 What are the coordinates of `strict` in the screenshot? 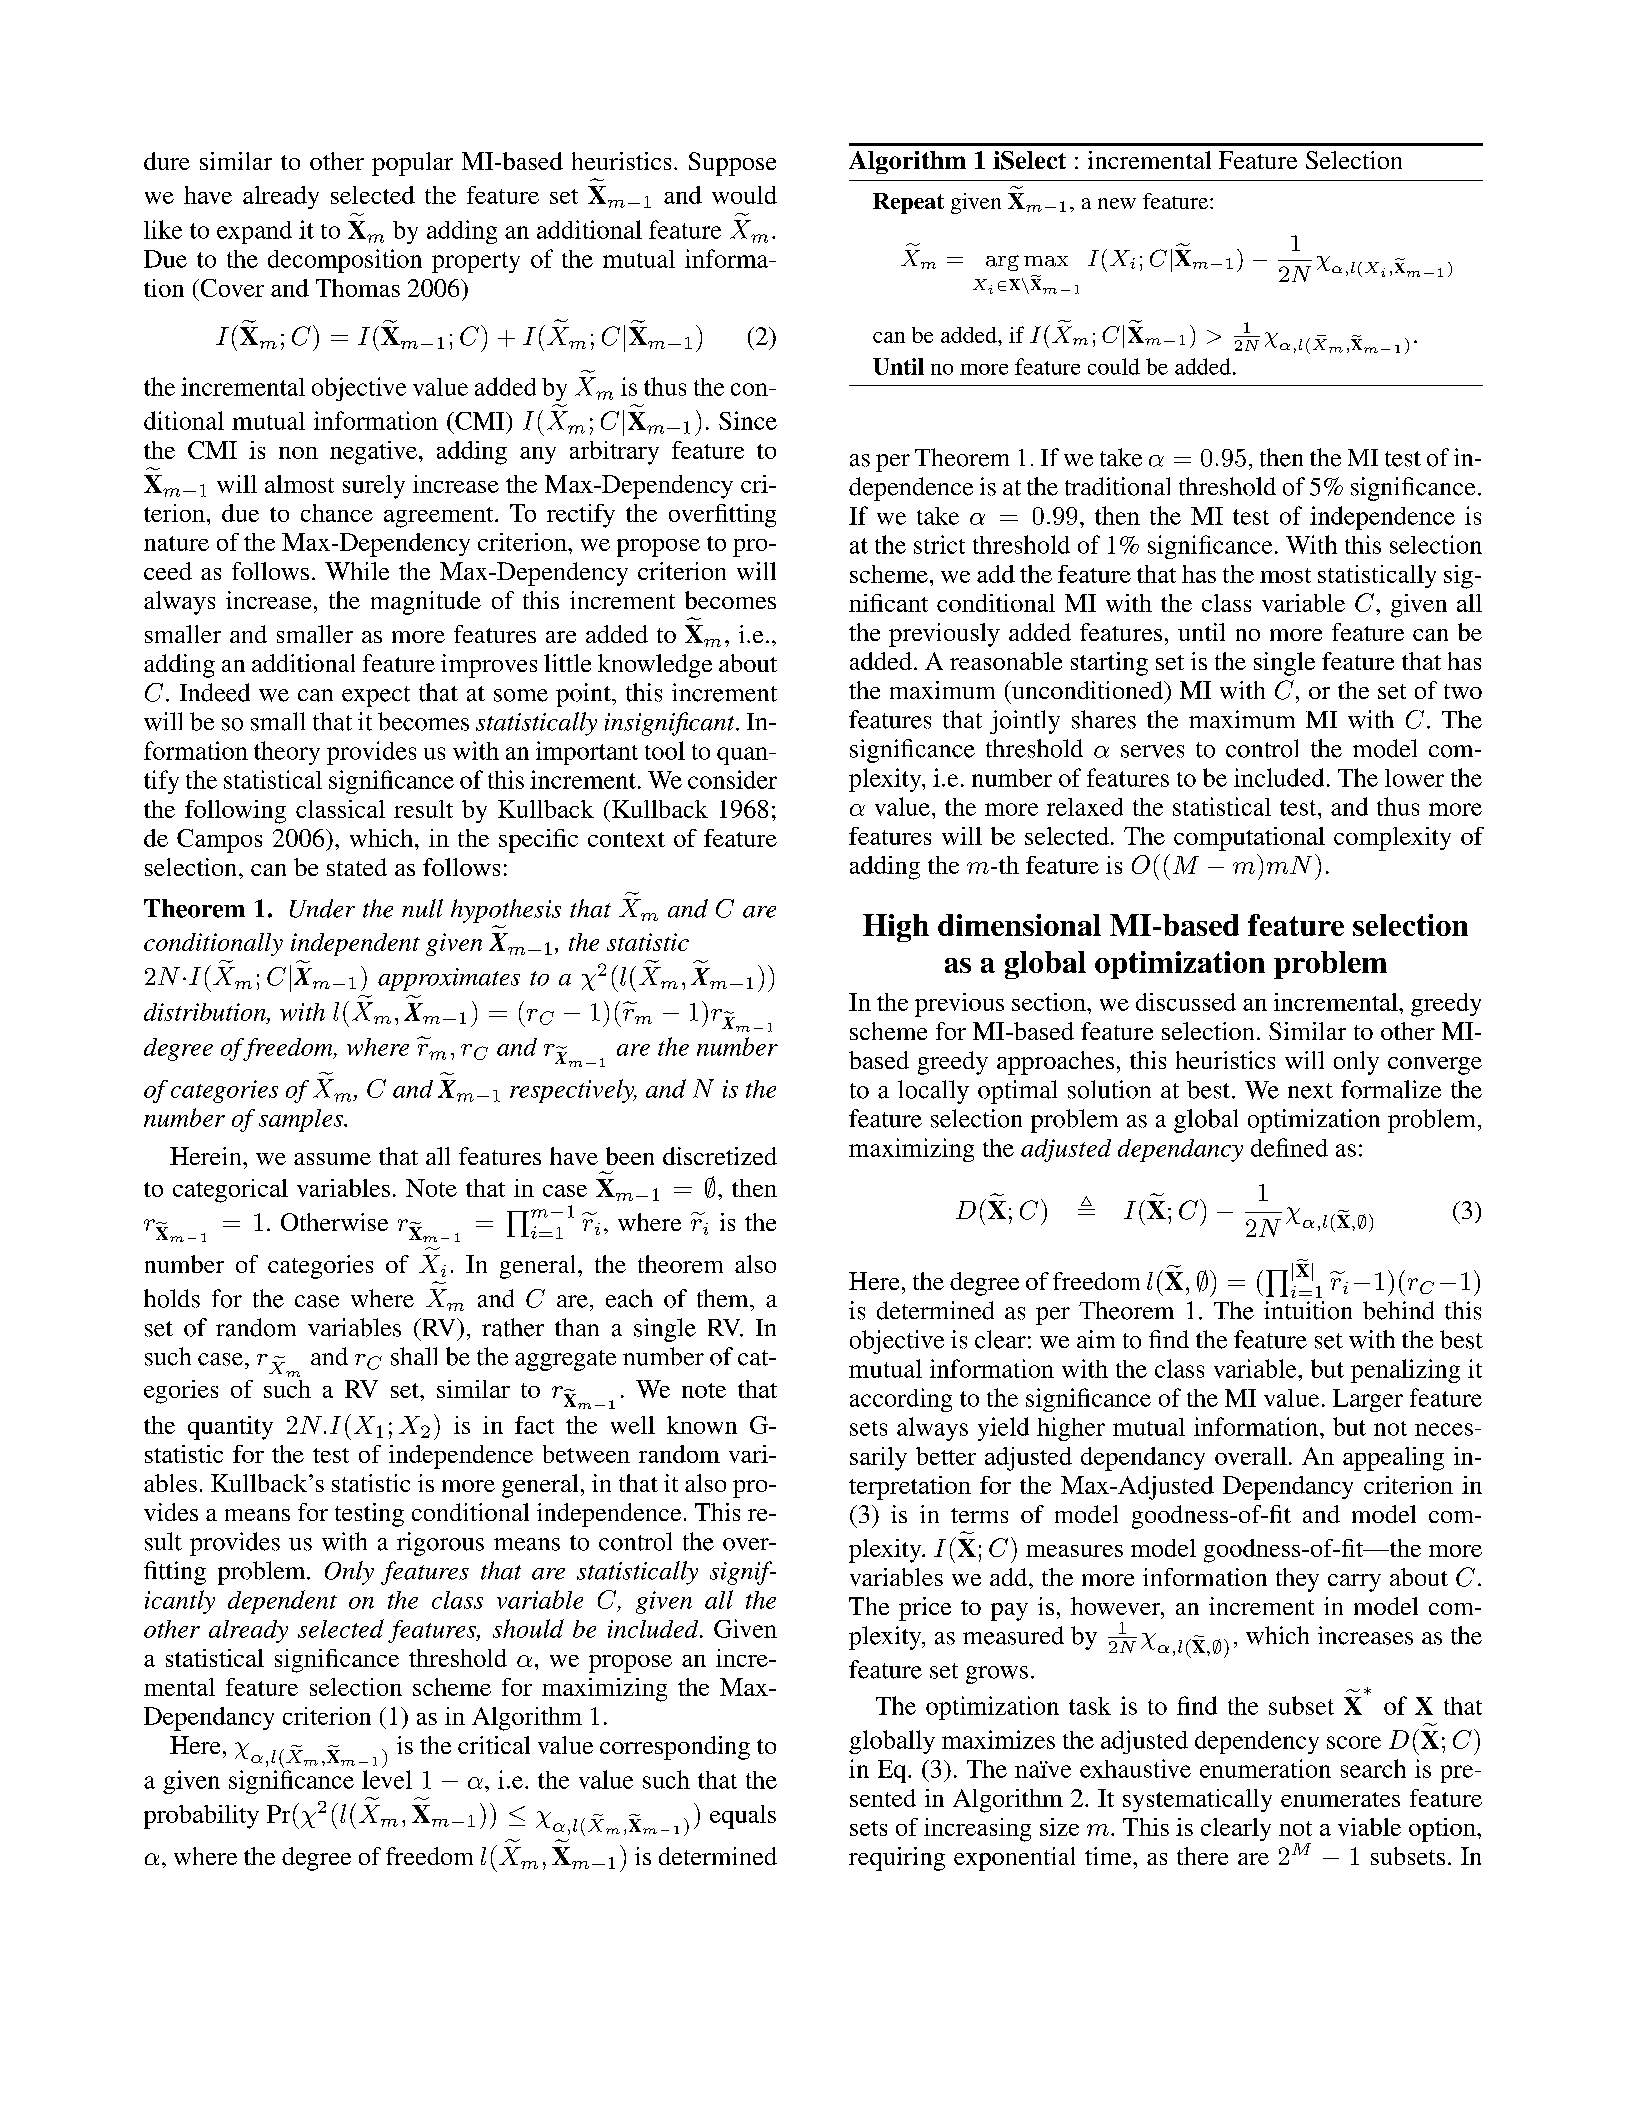 It's located at (939, 544).
